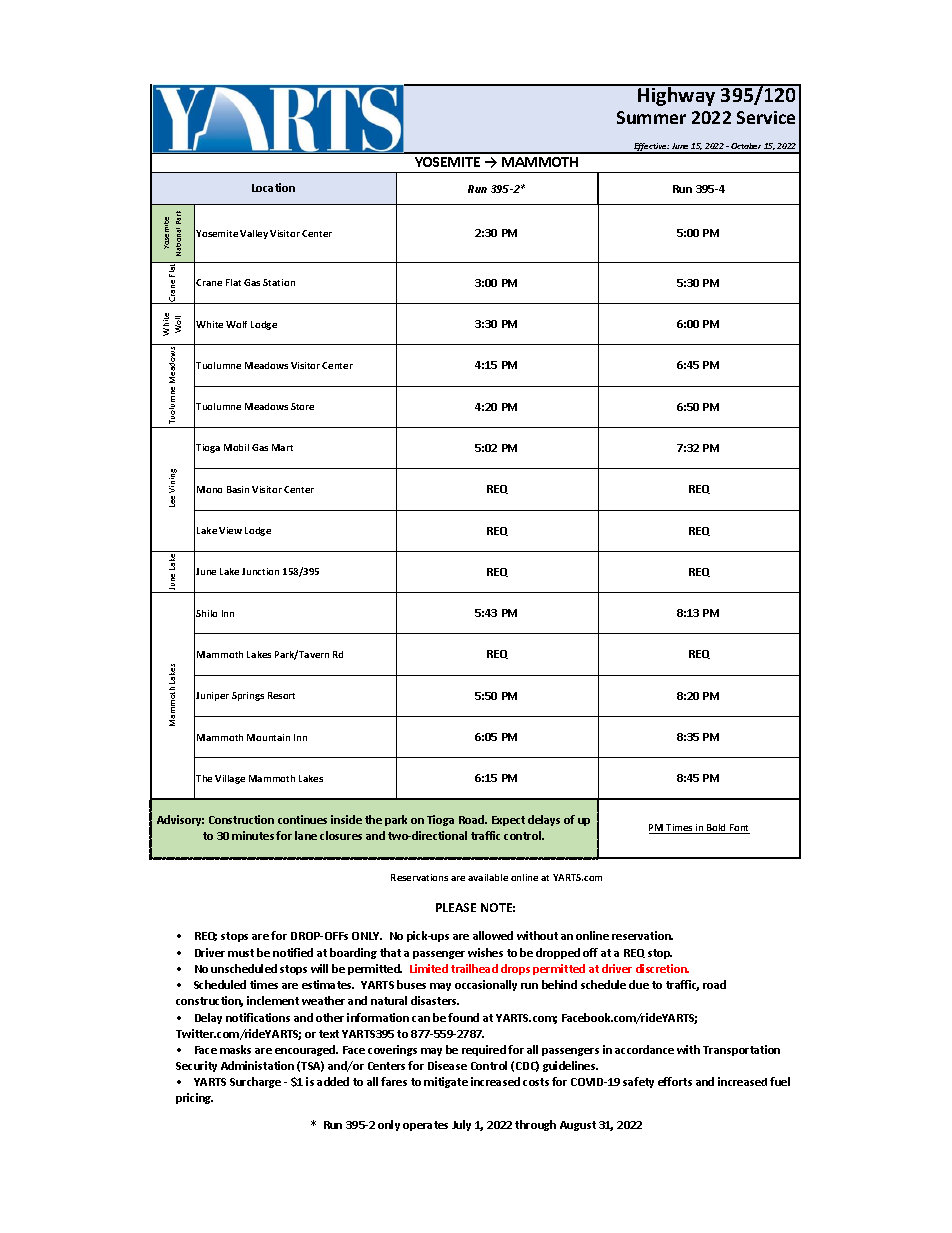 The height and width of the document is (1233, 952). What do you see at coordinates (255, 1082) in the document?
I see `Surcharge` at bounding box center [255, 1082].
